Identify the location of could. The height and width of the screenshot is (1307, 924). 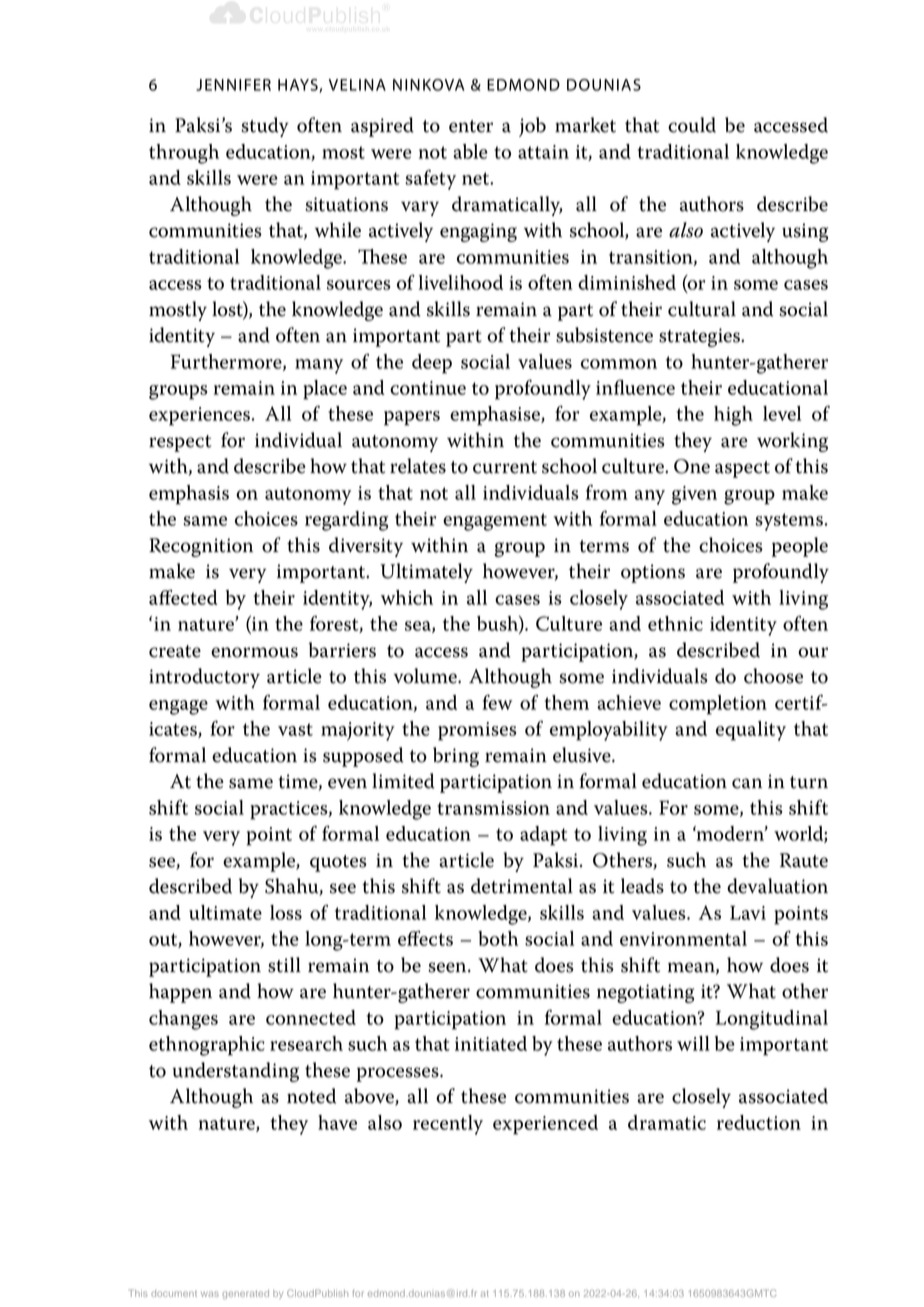
(692, 125).
